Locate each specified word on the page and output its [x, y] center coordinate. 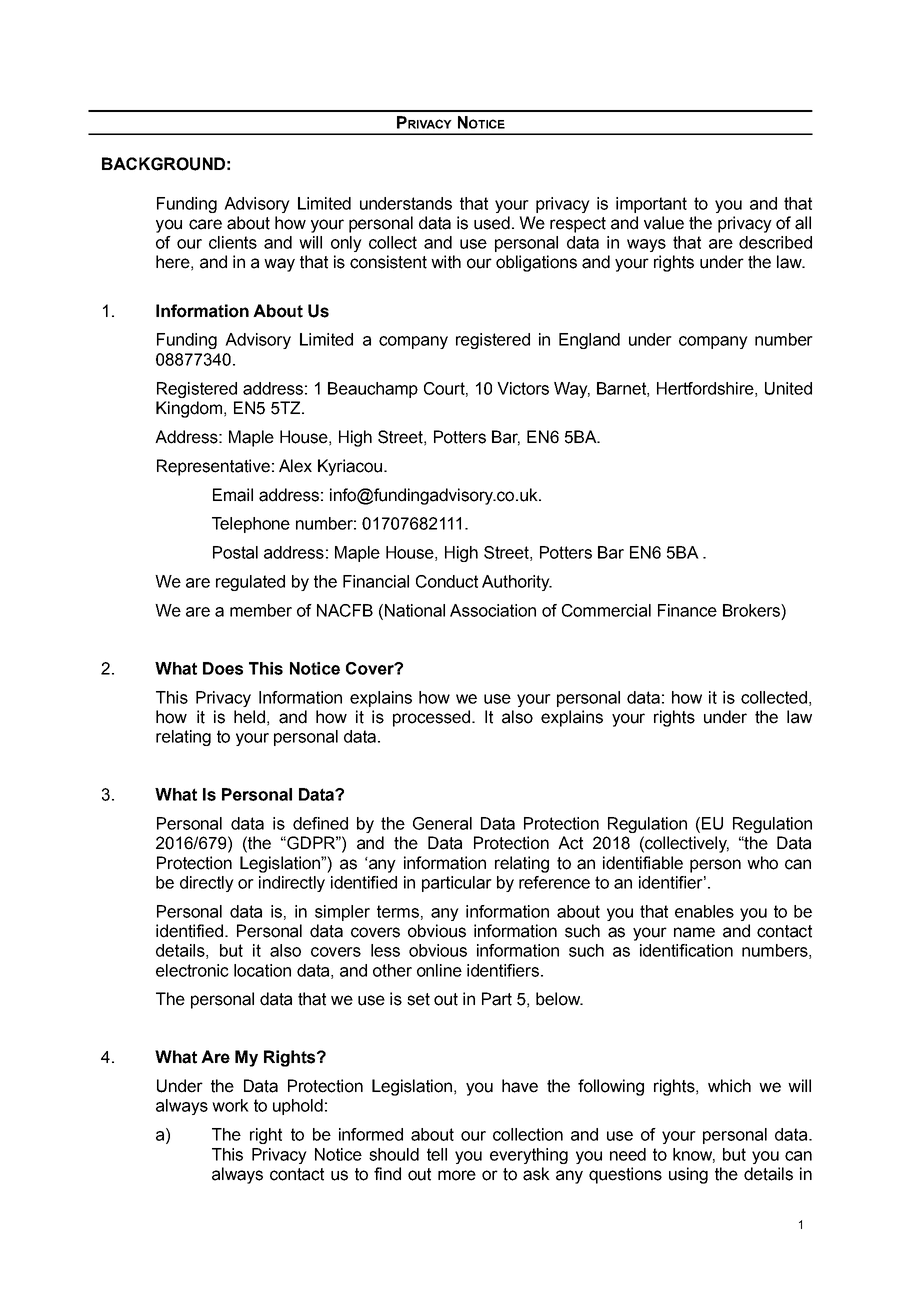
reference [554, 882]
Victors [523, 388]
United [788, 388]
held [249, 717]
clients [233, 242]
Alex [295, 466]
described [775, 242]
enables [704, 911]
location [262, 970]
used [492, 223]
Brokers [752, 610]
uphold [298, 1107]
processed [431, 718]
